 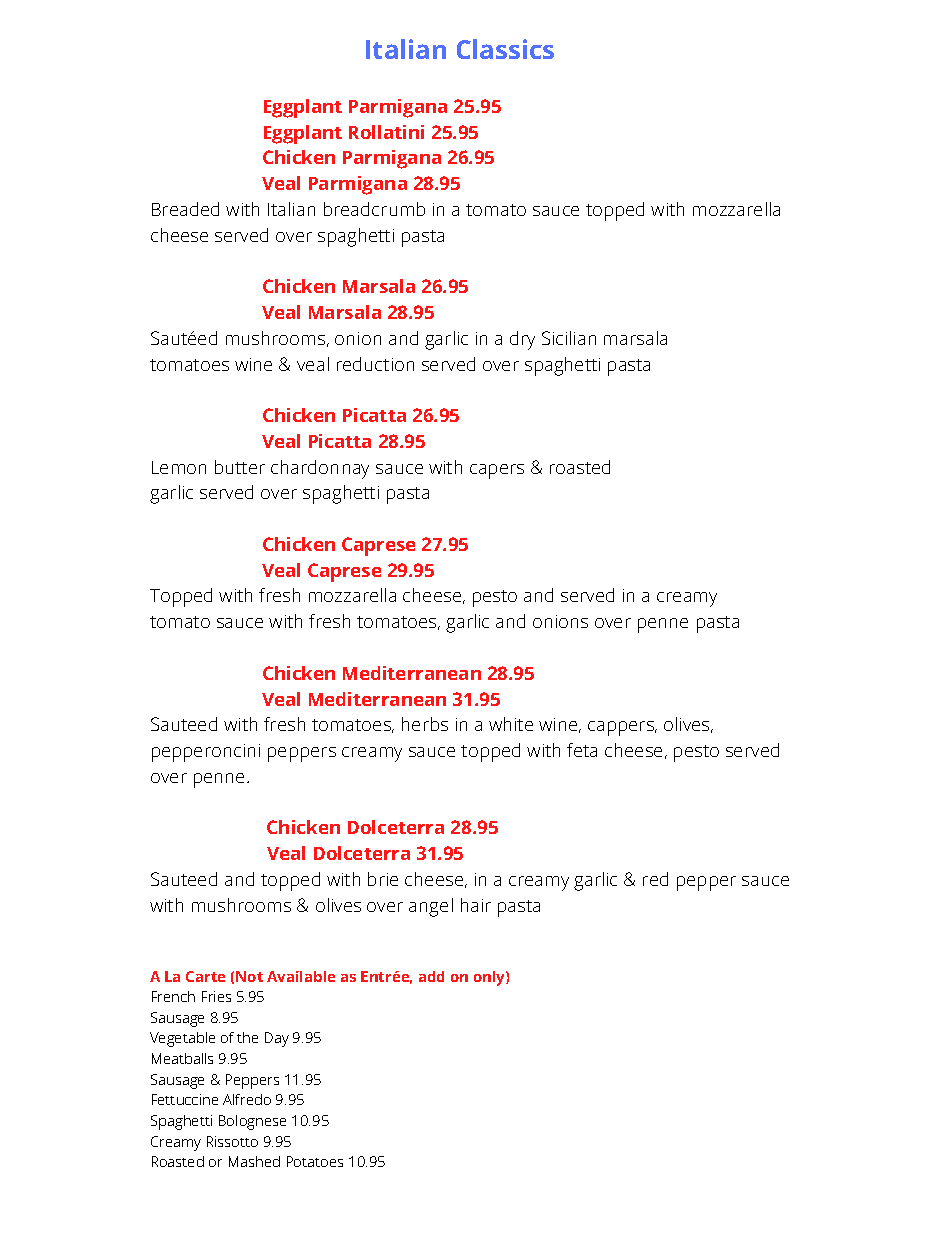 What do you see at coordinates (505, 49) in the screenshot?
I see `Classics` at bounding box center [505, 49].
